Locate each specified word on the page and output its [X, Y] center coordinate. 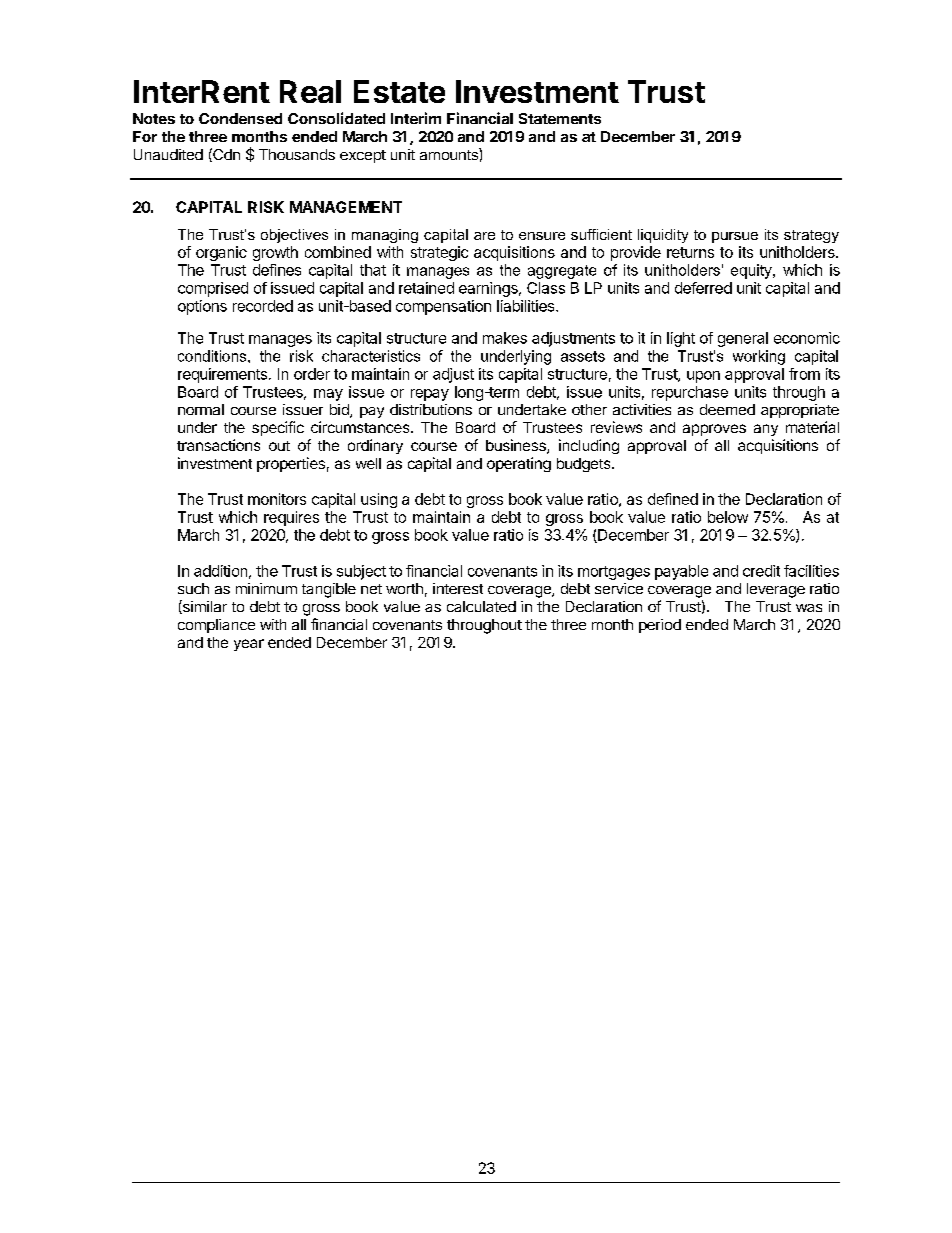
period [660, 626]
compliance [216, 626]
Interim [416, 118]
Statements [560, 118]
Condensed [240, 118]
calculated [481, 606]
